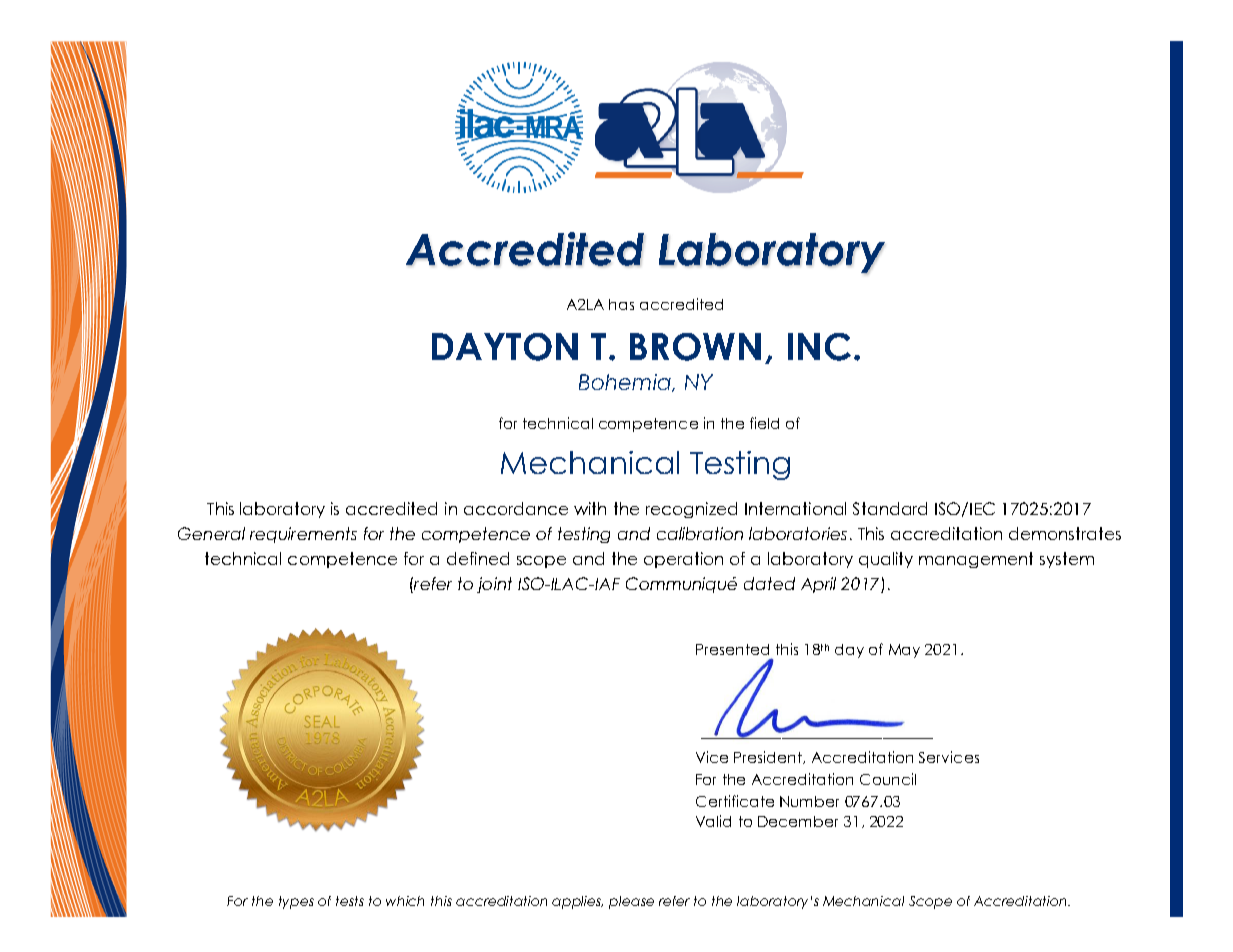  I want to click on joint, so click(494, 585).
